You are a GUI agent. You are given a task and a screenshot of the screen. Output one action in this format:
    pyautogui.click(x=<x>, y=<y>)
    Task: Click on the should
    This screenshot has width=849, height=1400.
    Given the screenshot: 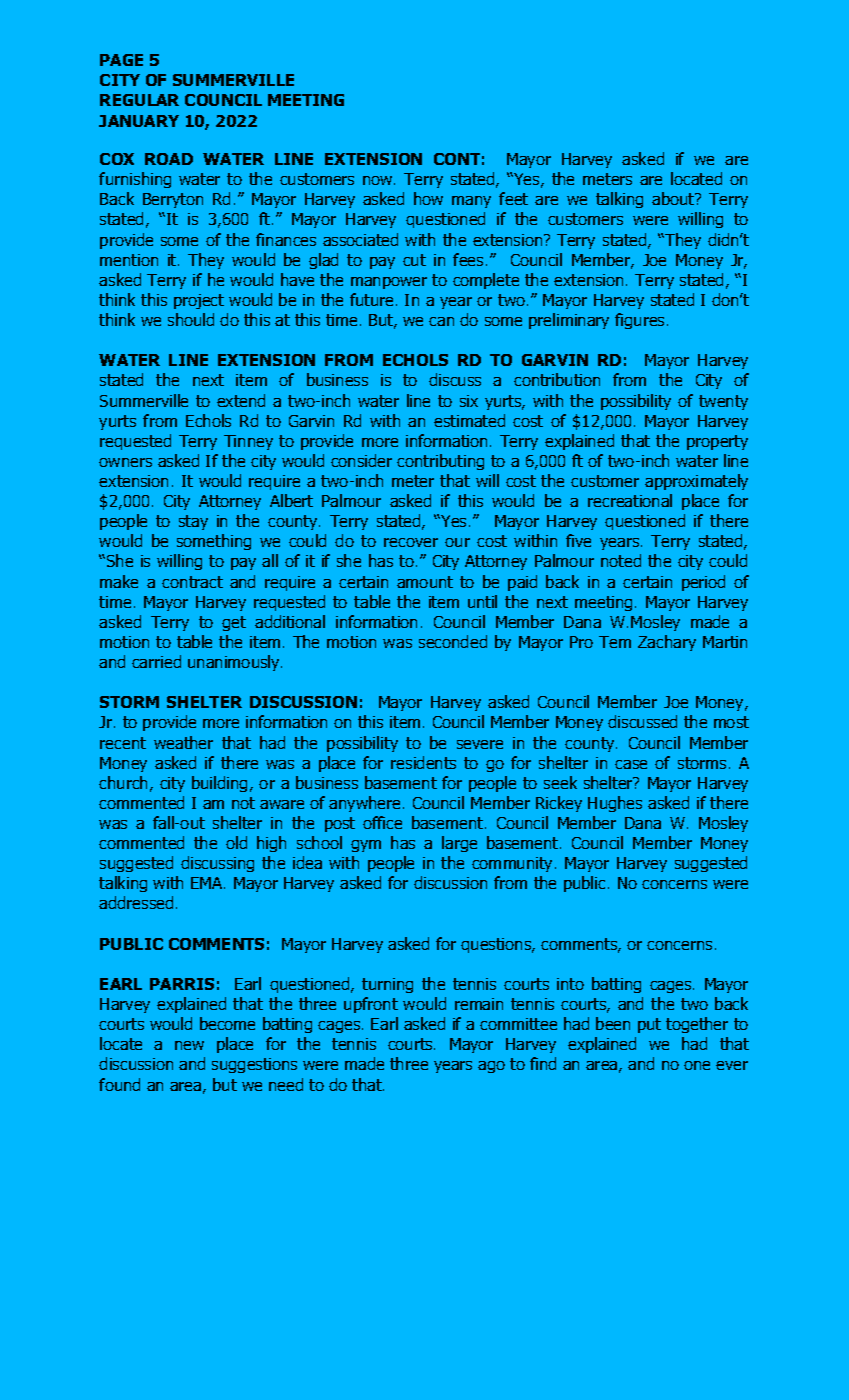 What is the action you would take?
    pyautogui.click(x=191, y=319)
